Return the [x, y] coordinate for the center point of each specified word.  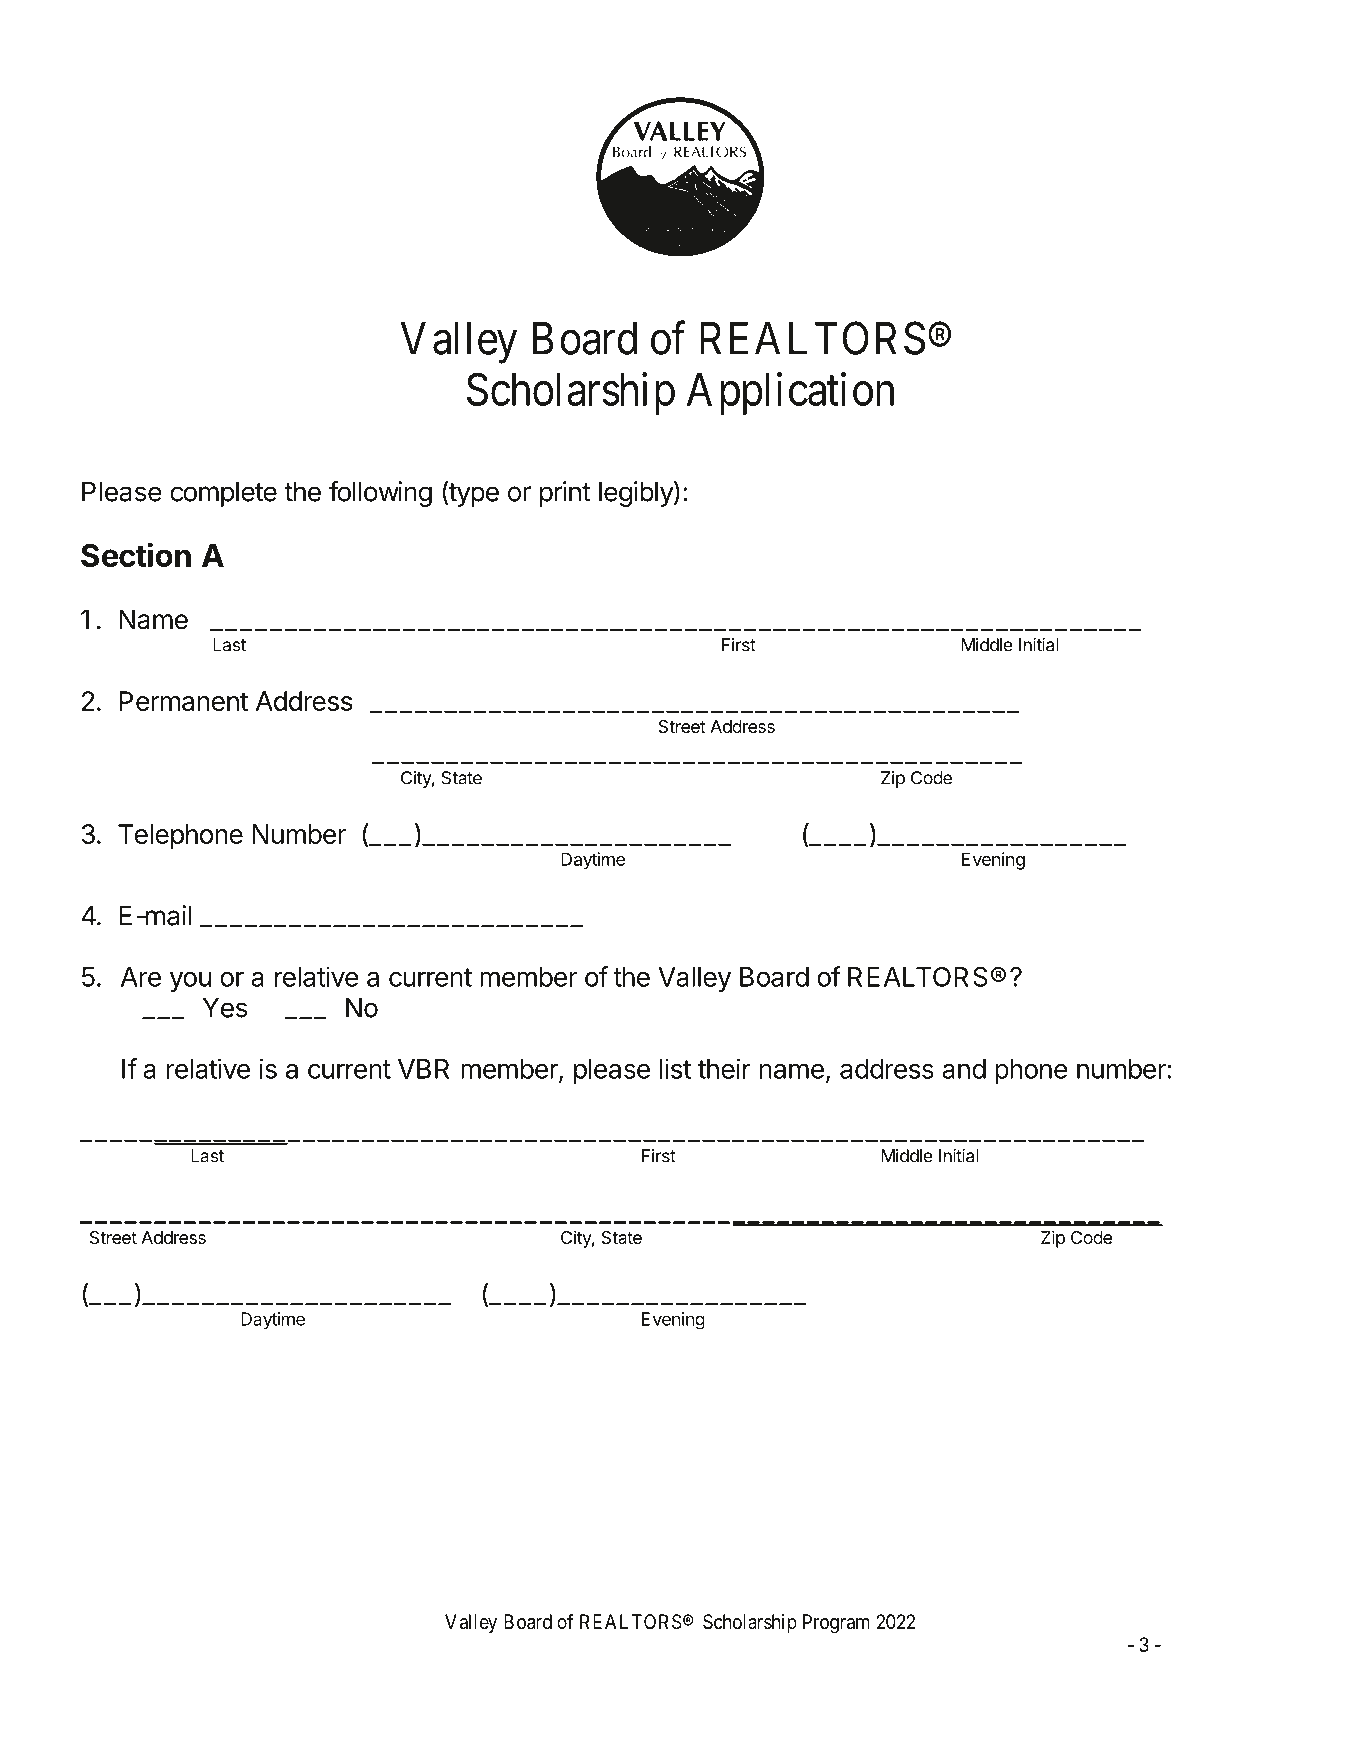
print [565, 494]
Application [790, 394]
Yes [224, 1008]
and [964, 1069]
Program [836, 1624]
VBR [423, 1069]
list [675, 1068]
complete [223, 494]
